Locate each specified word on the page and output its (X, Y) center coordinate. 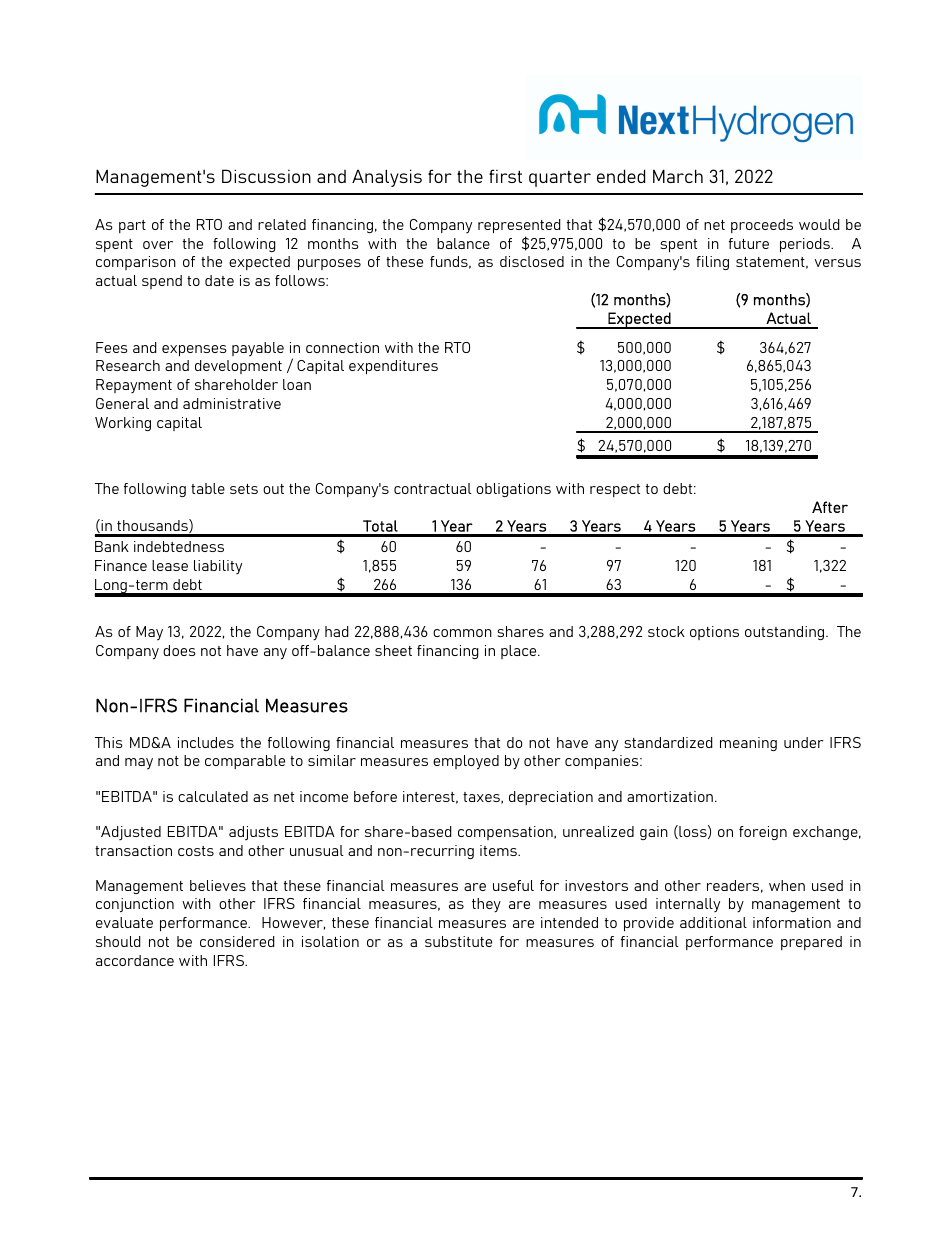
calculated (213, 796)
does (179, 650)
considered (237, 941)
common (462, 633)
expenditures (393, 367)
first (505, 176)
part (132, 226)
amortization (670, 796)
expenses (194, 350)
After (830, 507)
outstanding (786, 633)
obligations (513, 490)
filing (712, 263)
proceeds (762, 226)
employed (466, 762)
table (208, 488)
